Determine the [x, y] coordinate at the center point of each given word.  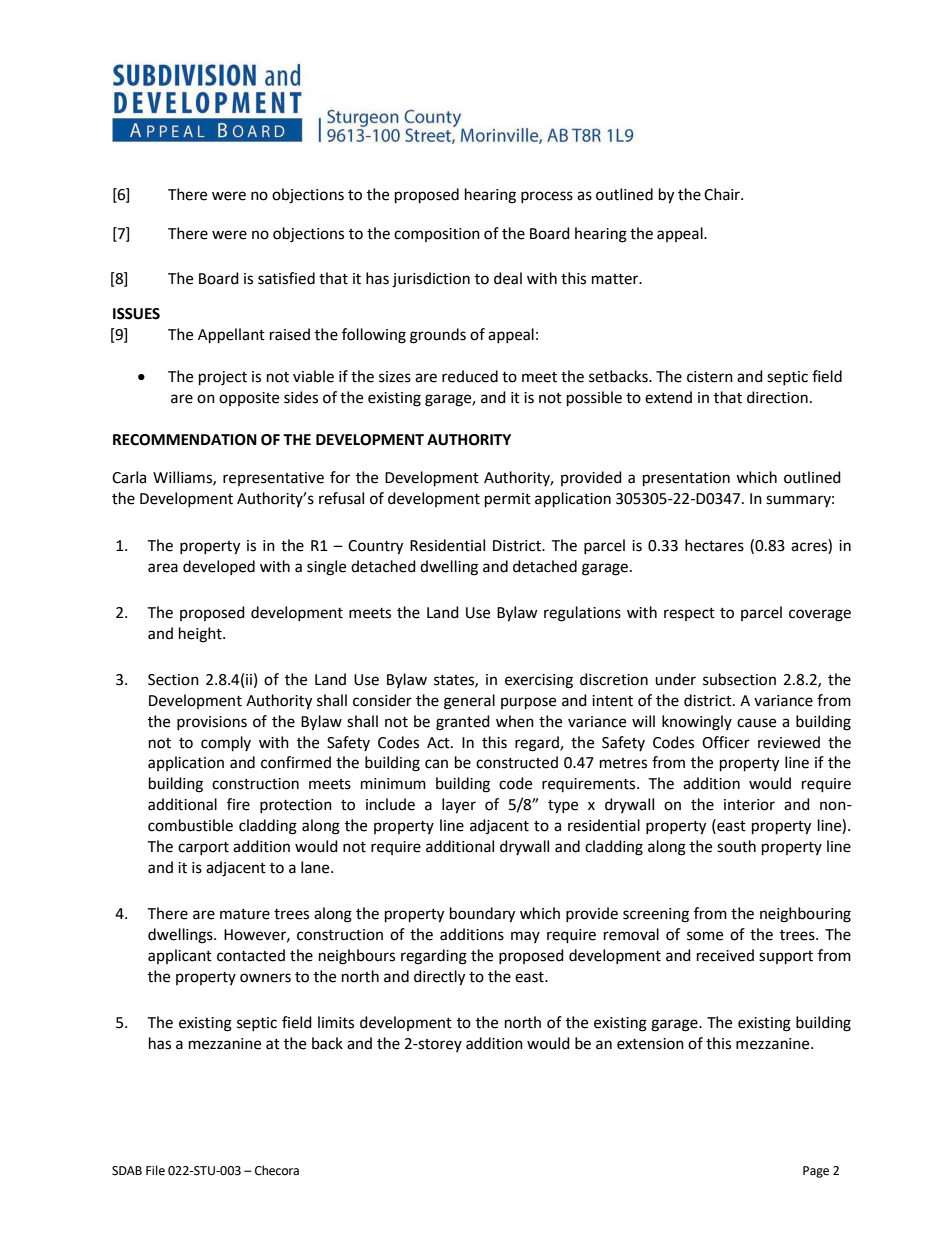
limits [336, 1022]
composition [437, 235]
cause [756, 723]
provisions [212, 723]
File [155, 1170]
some [705, 936]
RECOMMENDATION [185, 440]
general [469, 702]
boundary [482, 915]
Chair [723, 194]
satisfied [286, 278]
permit [508, 500]
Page [816, 1172]
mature [245, 914]
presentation [686, 479]
